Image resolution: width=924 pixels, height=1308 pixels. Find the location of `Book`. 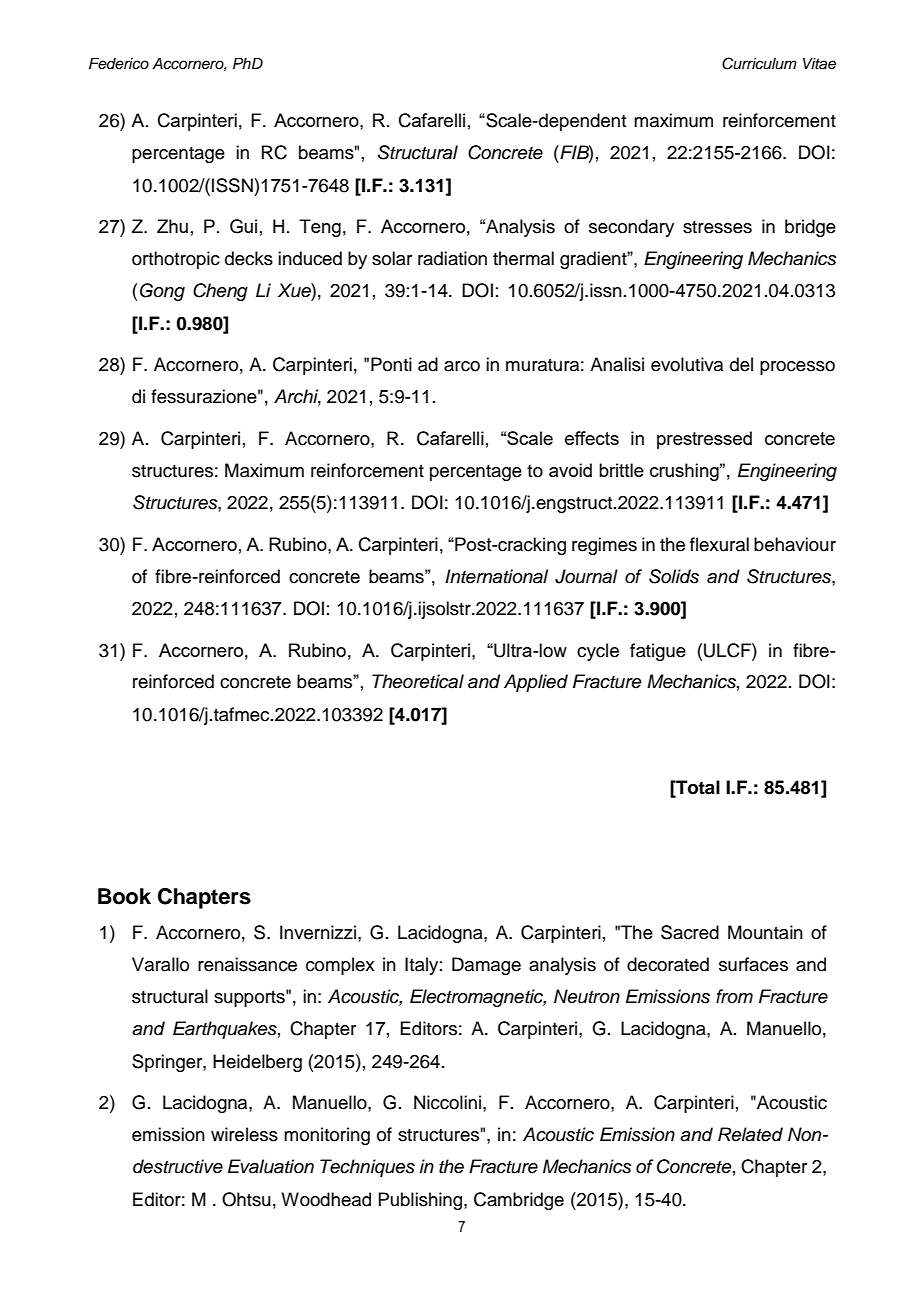

Book is located at coordinates (124, 896).
